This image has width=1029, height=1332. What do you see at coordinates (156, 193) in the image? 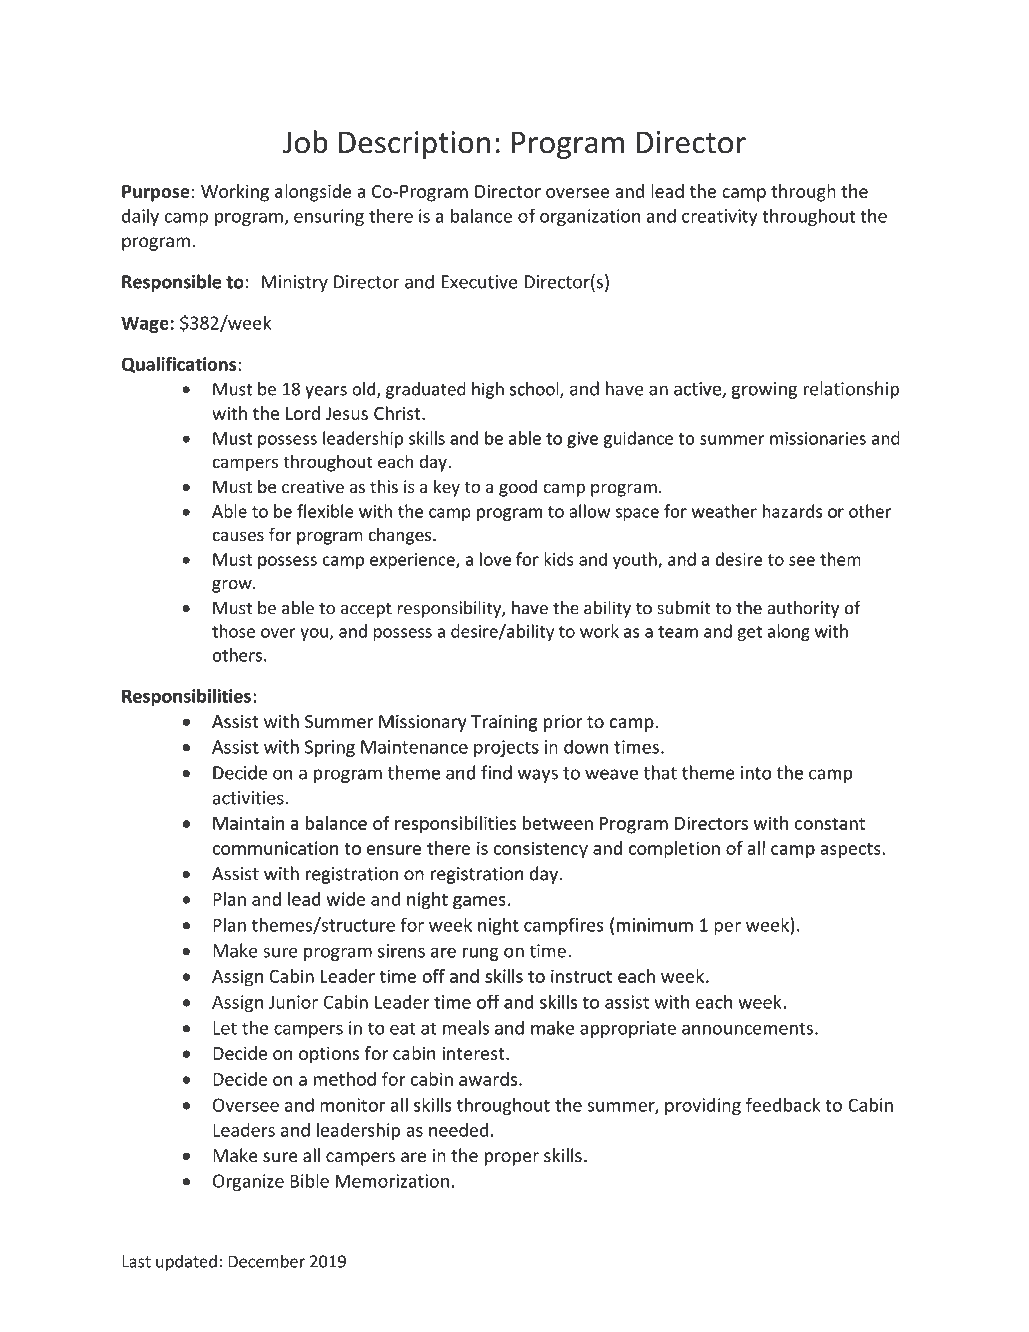
I see `Purpose` at bounding box center [156, 193].
